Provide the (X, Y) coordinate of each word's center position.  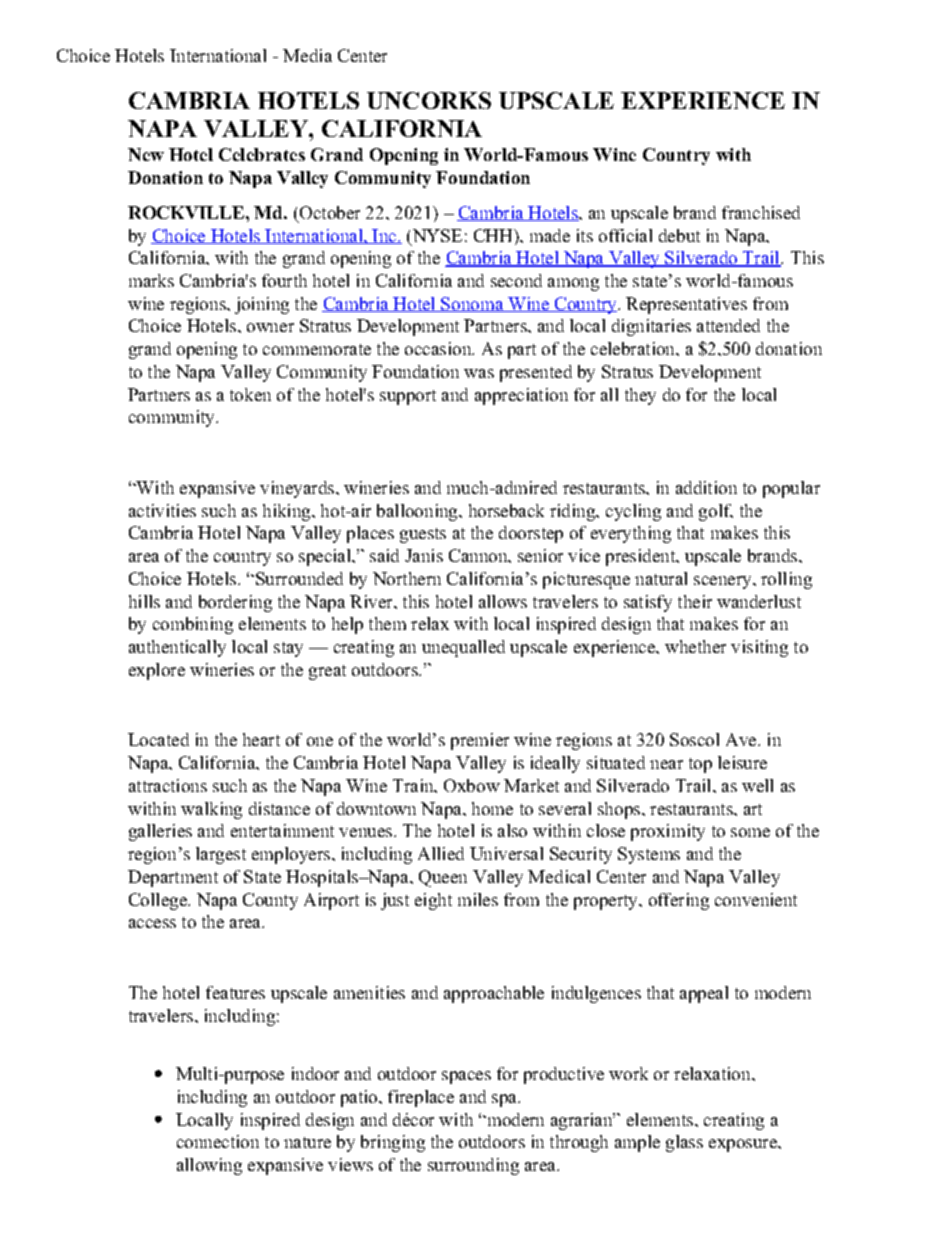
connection (218, 1141)
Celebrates (262, 154)
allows (503, 601)
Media (307, 55)
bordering (235, 603)
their (695, 601)
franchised (761, 212)
